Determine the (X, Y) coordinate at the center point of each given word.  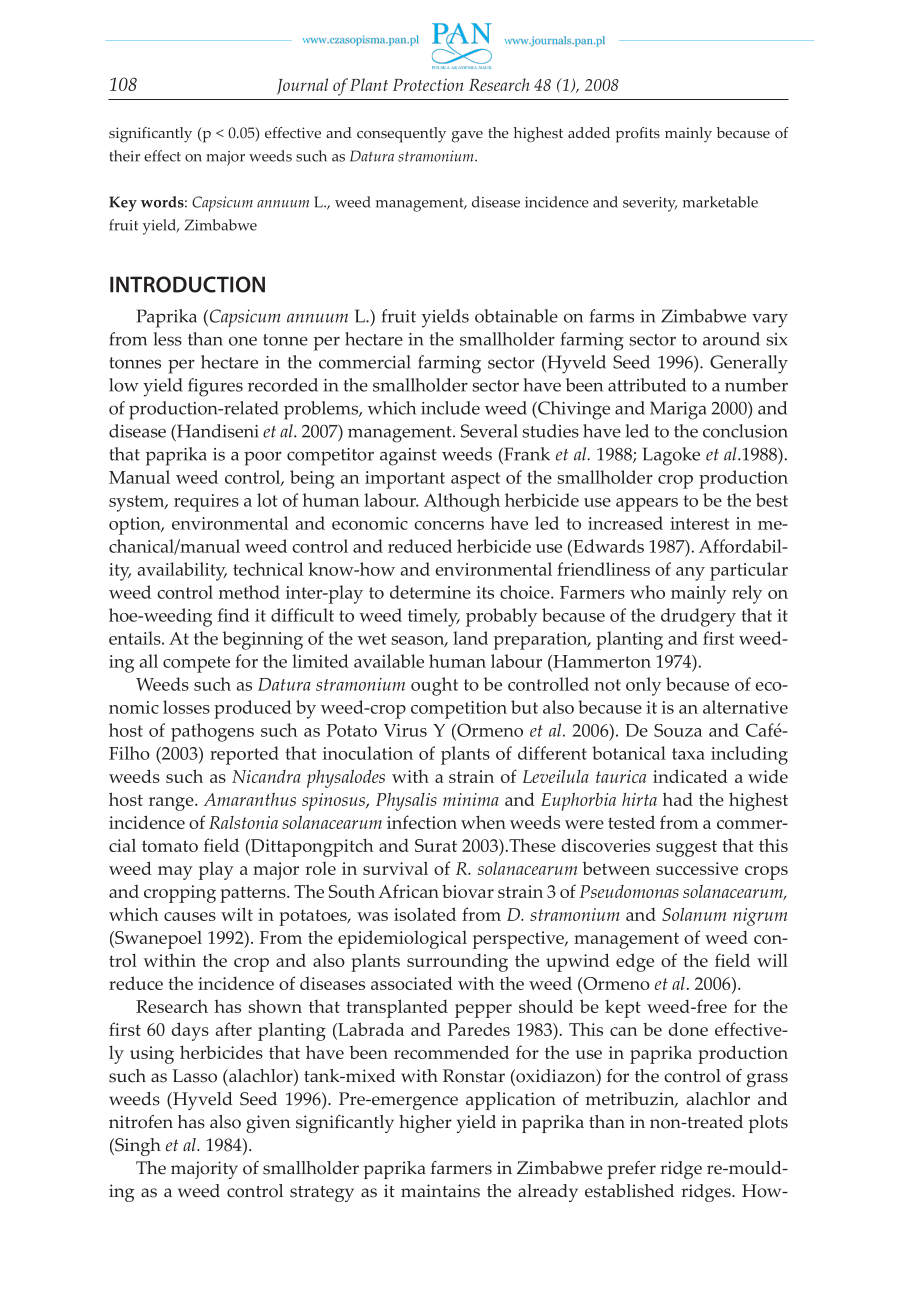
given (268, 1124)
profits (638, 135)
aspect (475, 480)
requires (206, 503)
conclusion (745, 431)
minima (471, 799)
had (678, 799)
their (124, 156)
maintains (440, 1191)
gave (467, 137)
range (172, 804)
